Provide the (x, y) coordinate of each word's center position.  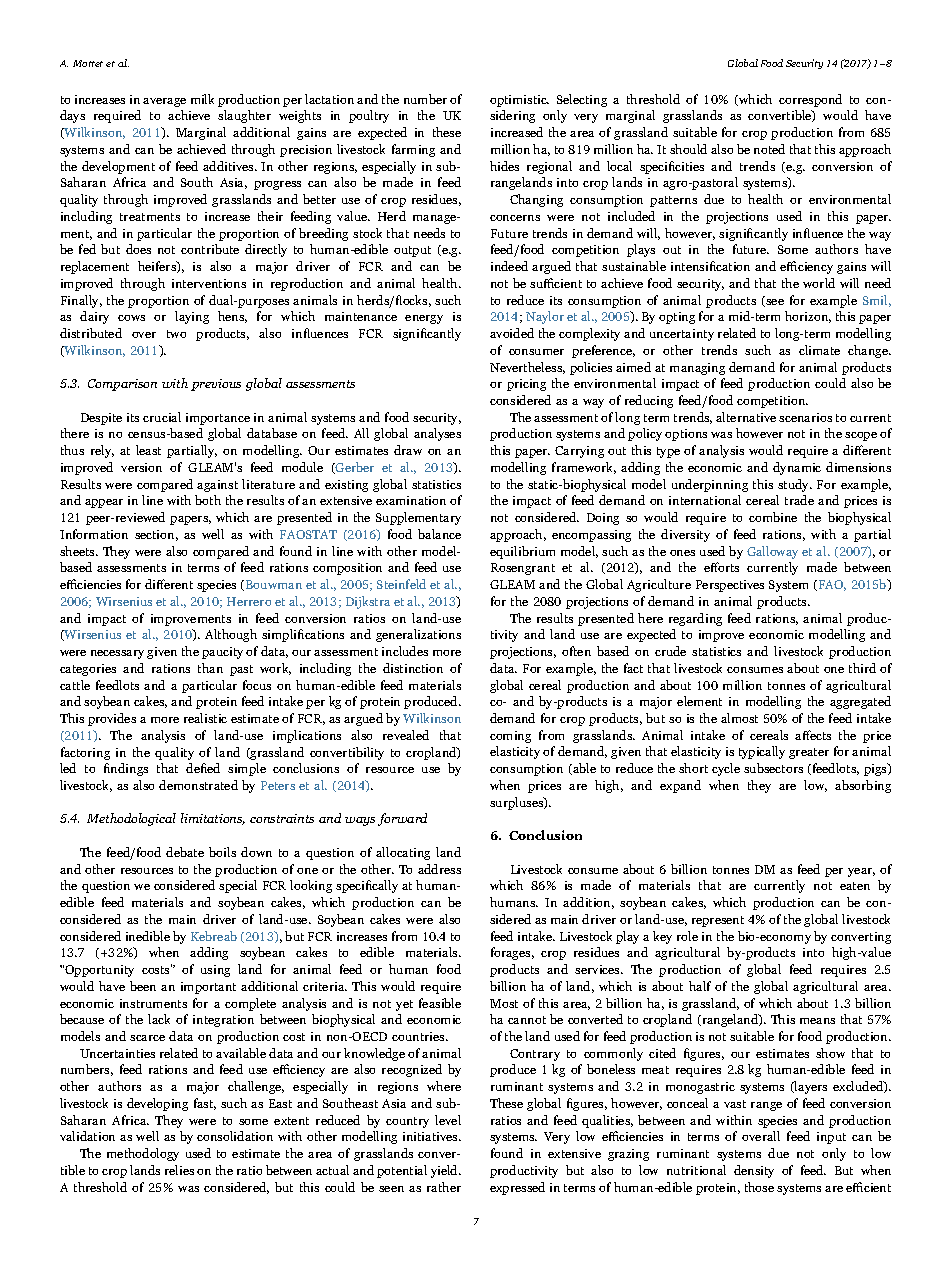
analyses (437, 434)
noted (769, 149)
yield (446, 1171)
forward (402, 819)
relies (179, 1170)
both (208, 500)
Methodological (131, 819)
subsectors (773, 768)
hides (504, 166)
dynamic (797, 468)
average (164, 102)
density (754, 1171)
